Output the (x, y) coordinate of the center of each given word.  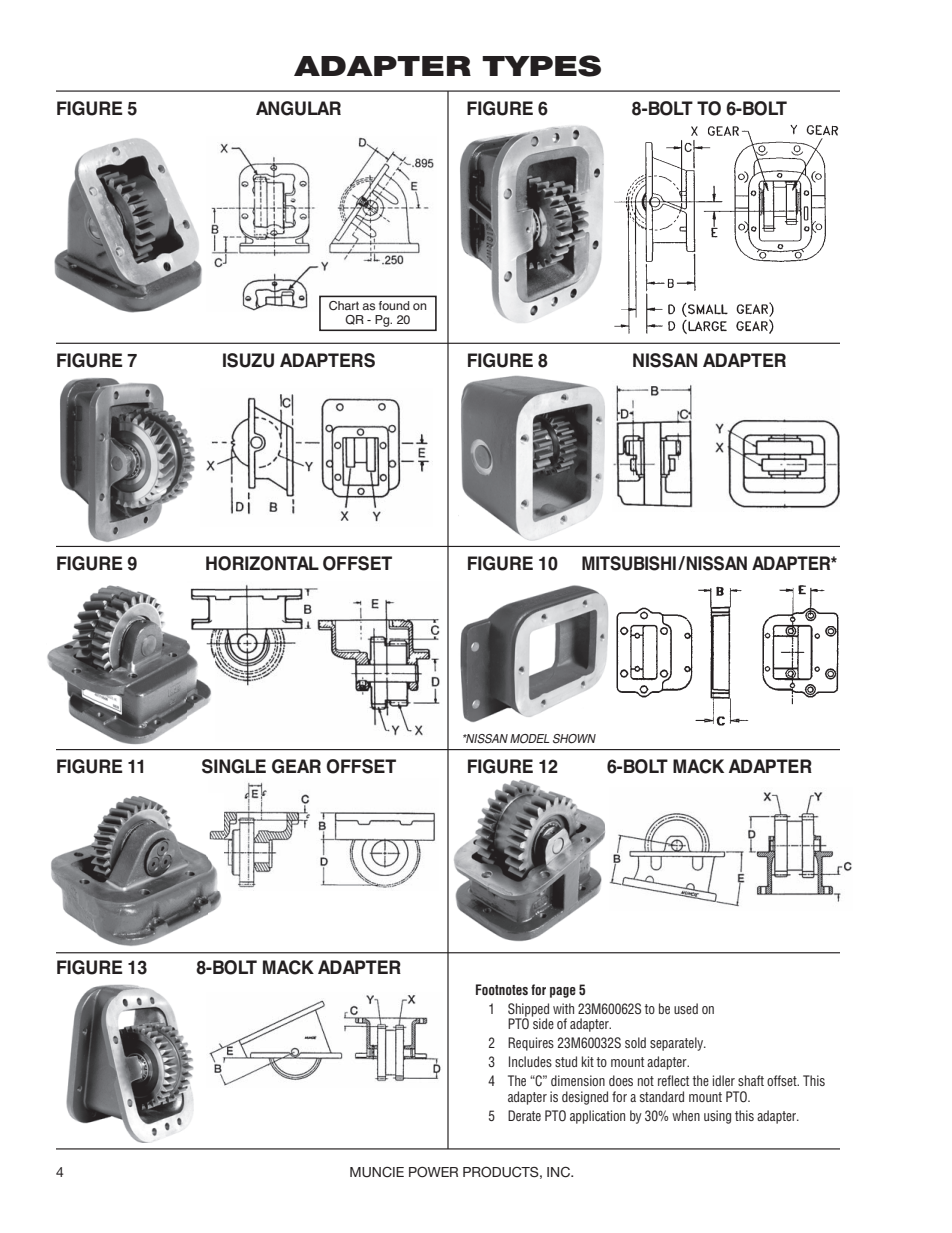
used (686, 1008)
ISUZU (248, 360)
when (686, 1115)
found (394, 305)
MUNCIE (377, 1172)
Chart (344, 305)
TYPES (541, 66)
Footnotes (502, 989)
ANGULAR (298, 108)
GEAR (296, 766)
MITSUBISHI (629, 563)
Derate (524, 1115)
